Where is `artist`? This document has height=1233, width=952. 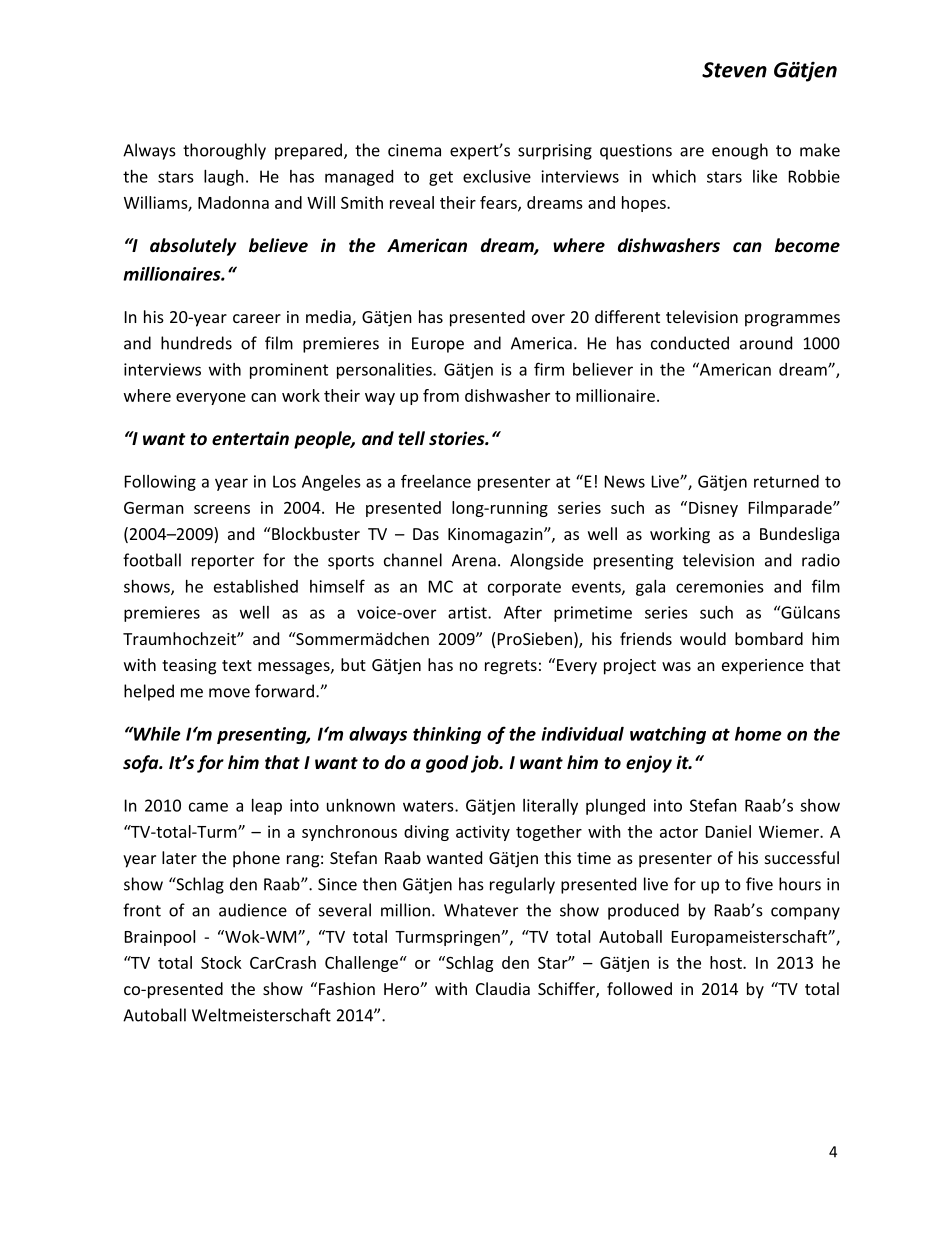 artist is located at coordinates (468, 612).
